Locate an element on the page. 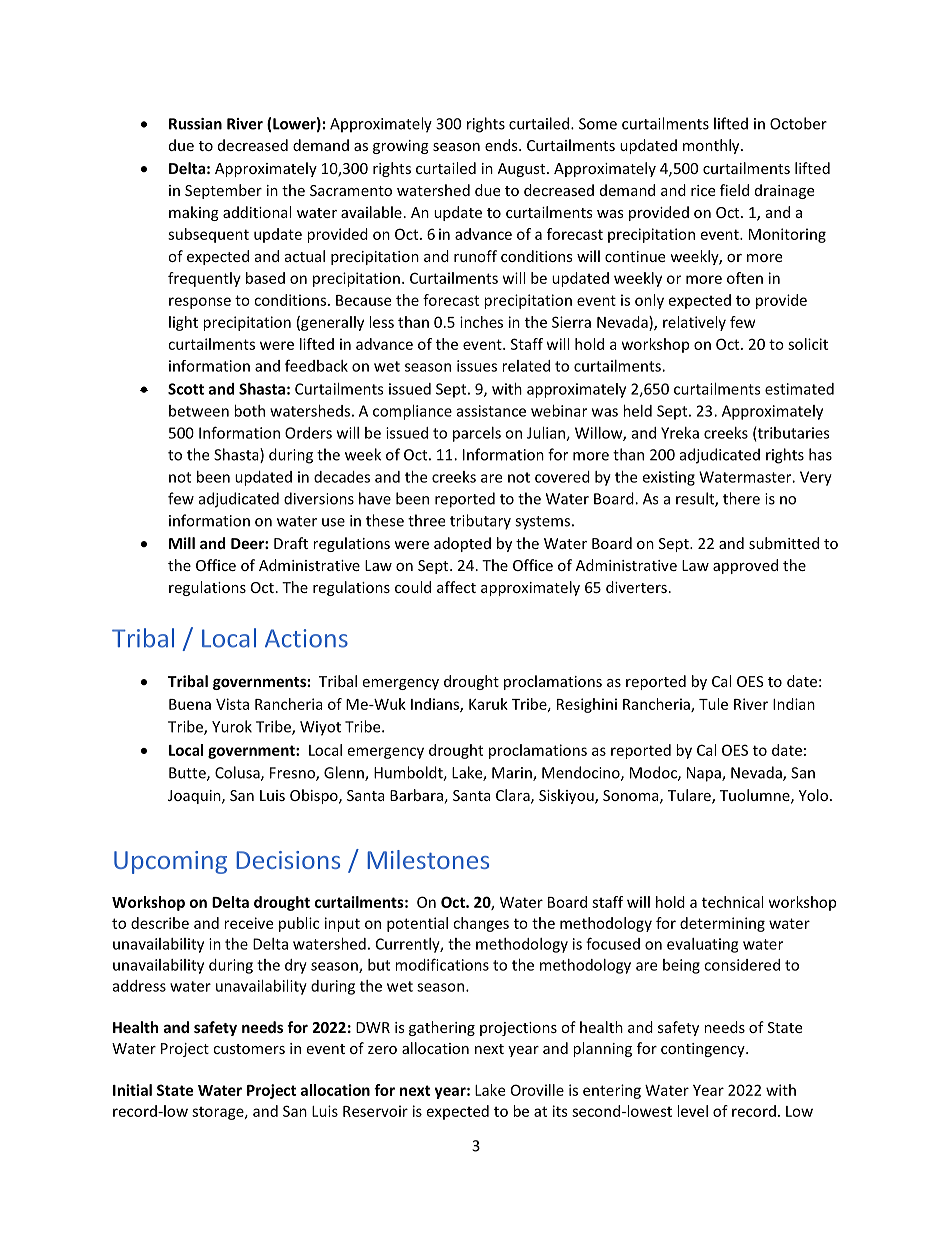 This page has height=1233, width=952. monthly is located at coordinates (712, 146).
